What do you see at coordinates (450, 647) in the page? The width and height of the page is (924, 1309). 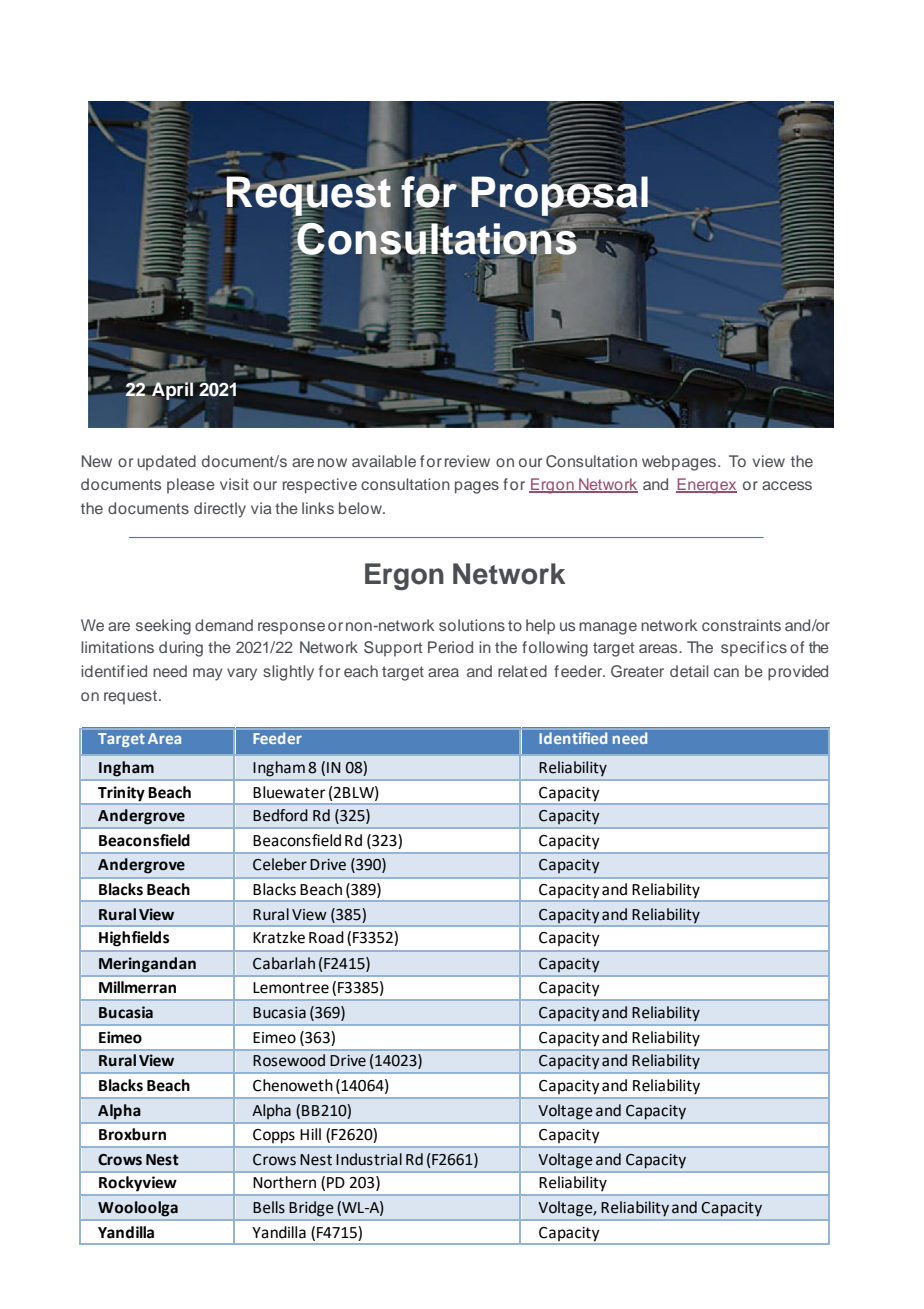 I see `Period` at bounding box center [450, 647].
